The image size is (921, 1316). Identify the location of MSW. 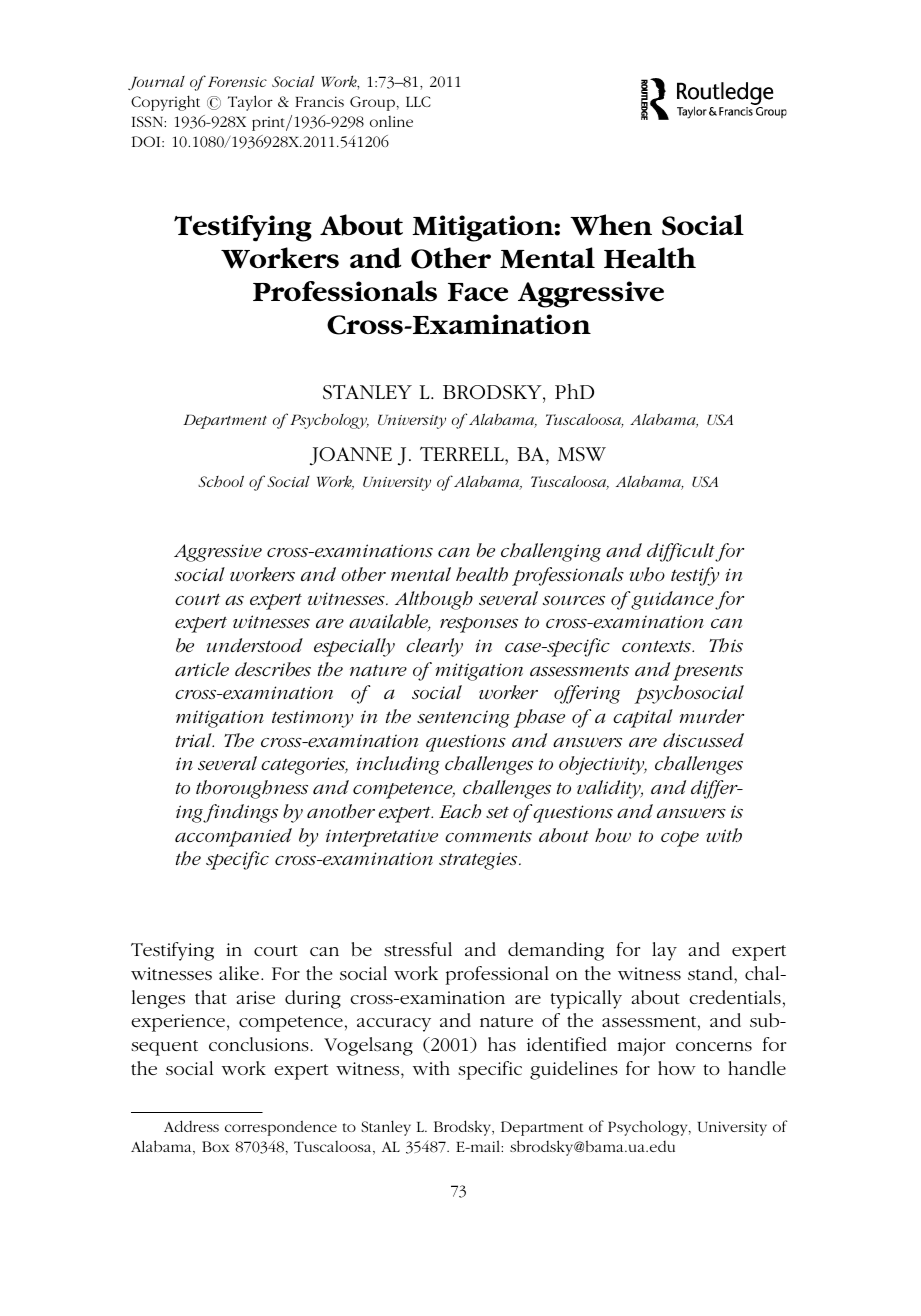
(582, 454).
